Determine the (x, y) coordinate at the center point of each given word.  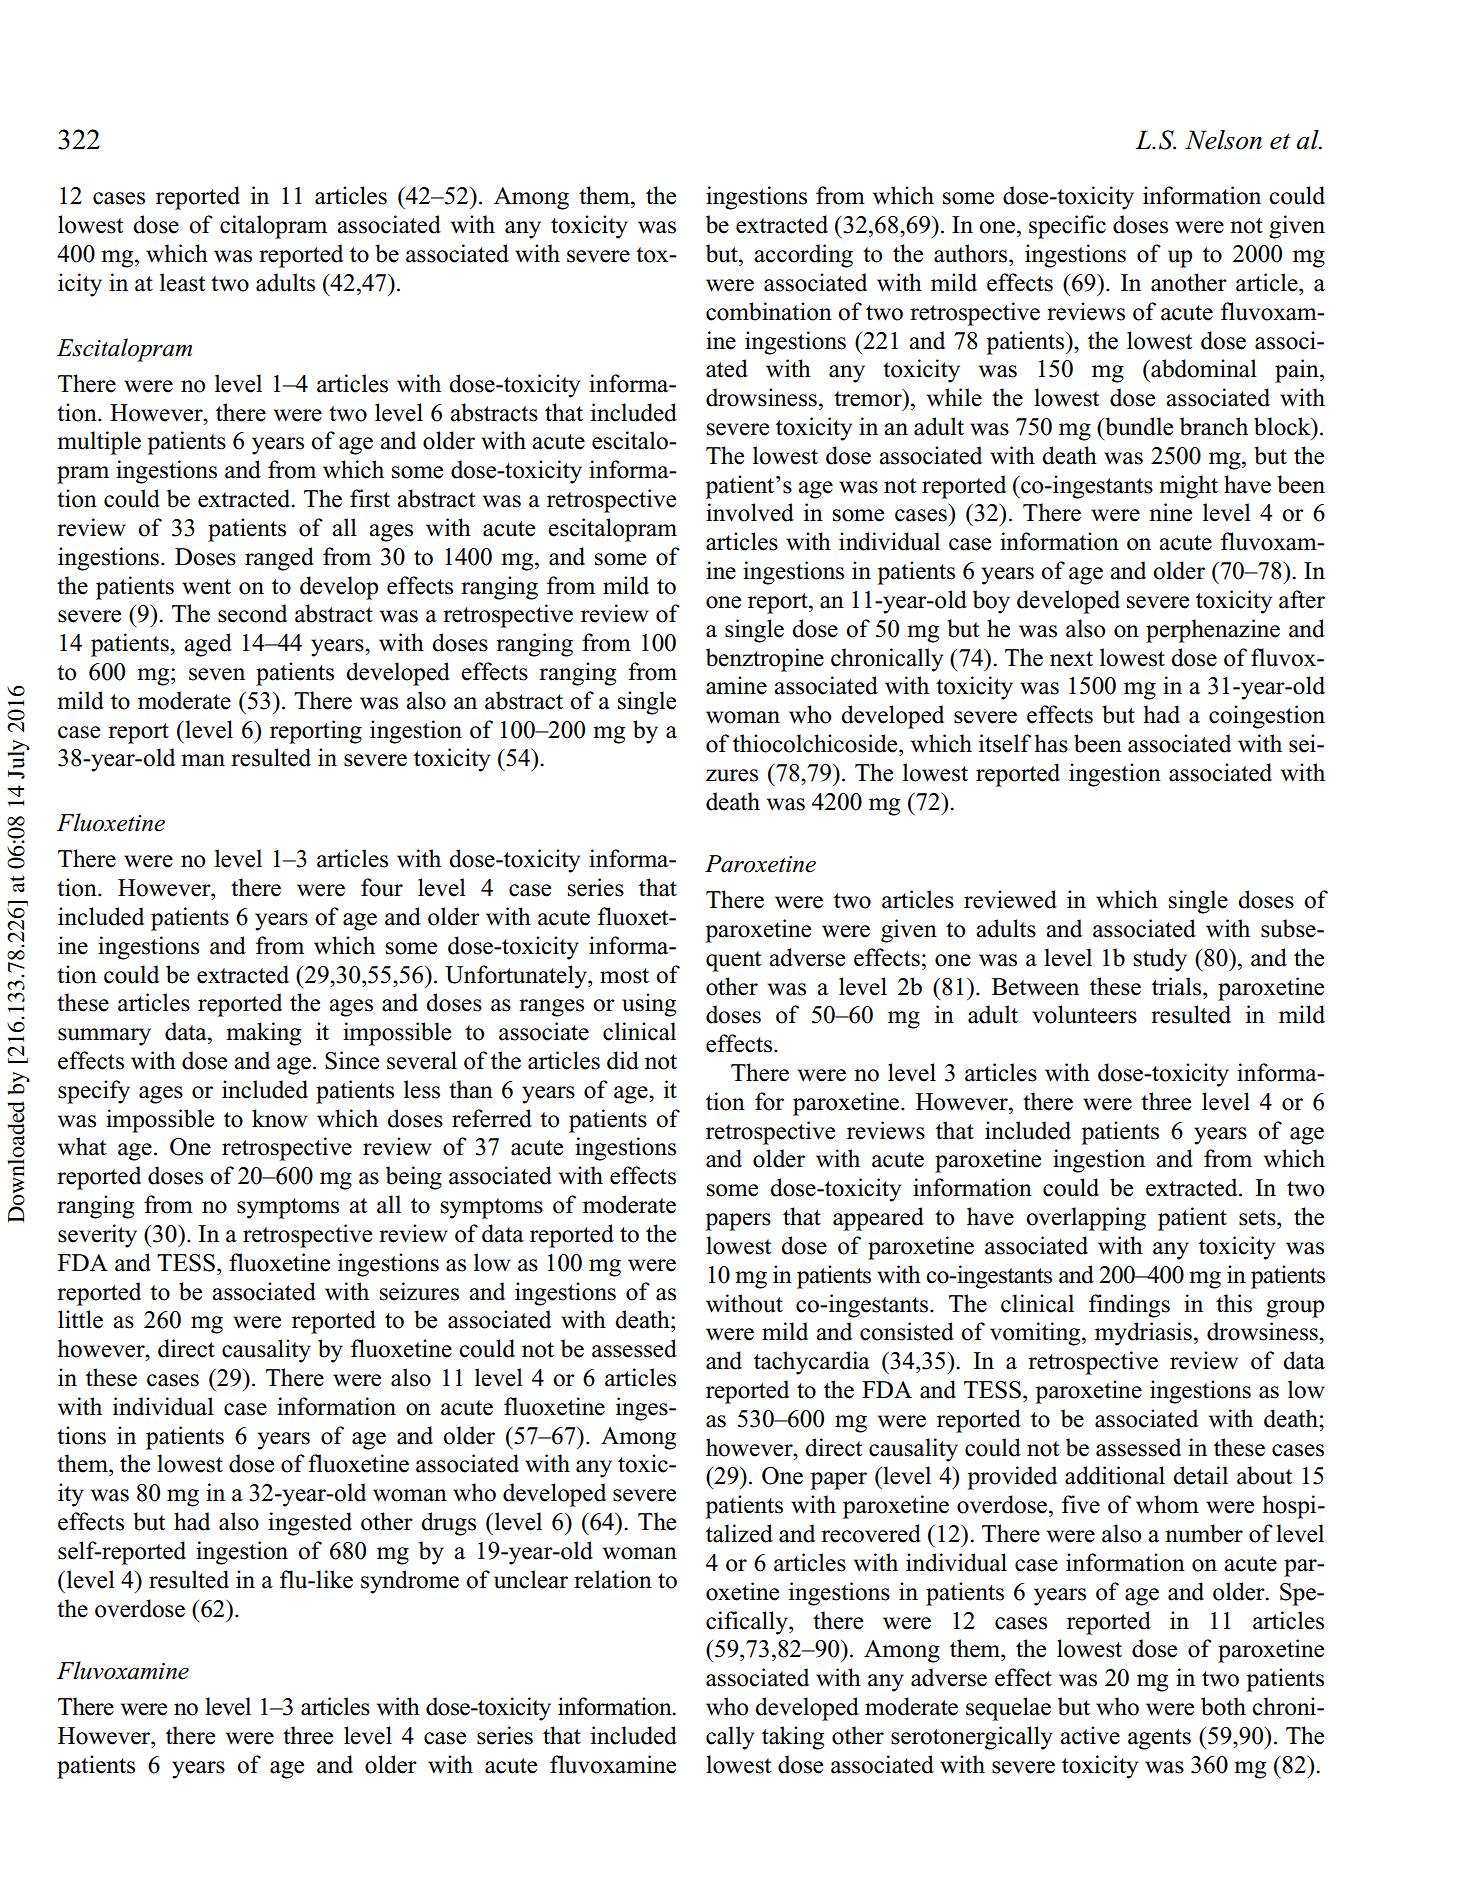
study (1160, 960)
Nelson (1223, 140)
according (803, 256)
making (263, 1034)
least (182, 282)
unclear (531, 1579)
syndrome (410, 1582)
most (624, 976)
